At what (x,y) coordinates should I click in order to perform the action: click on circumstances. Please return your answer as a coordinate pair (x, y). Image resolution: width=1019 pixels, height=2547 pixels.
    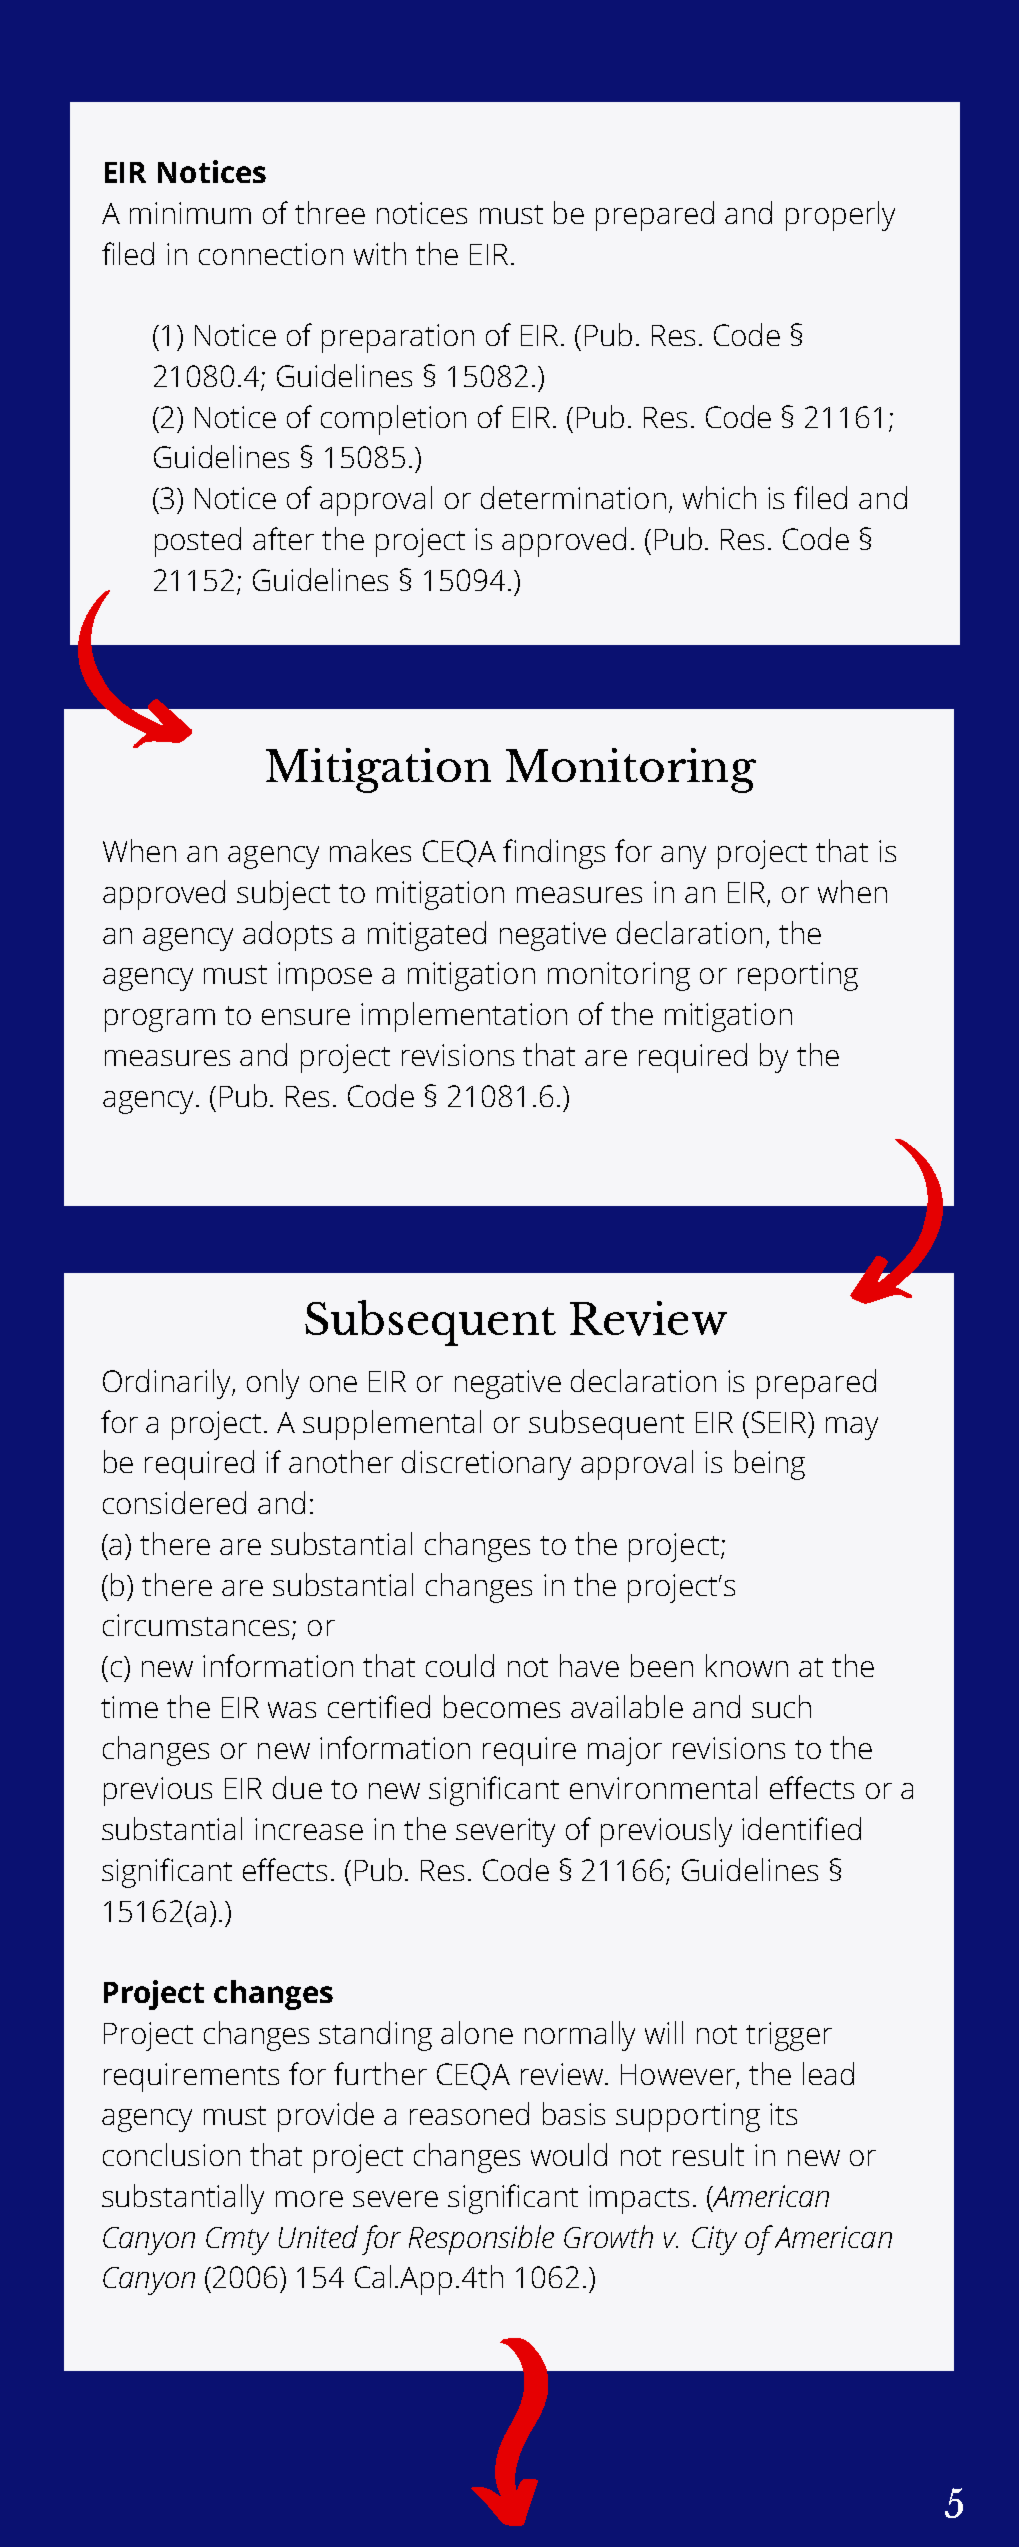
    Looking at the image, I should click on (198, 1626).
